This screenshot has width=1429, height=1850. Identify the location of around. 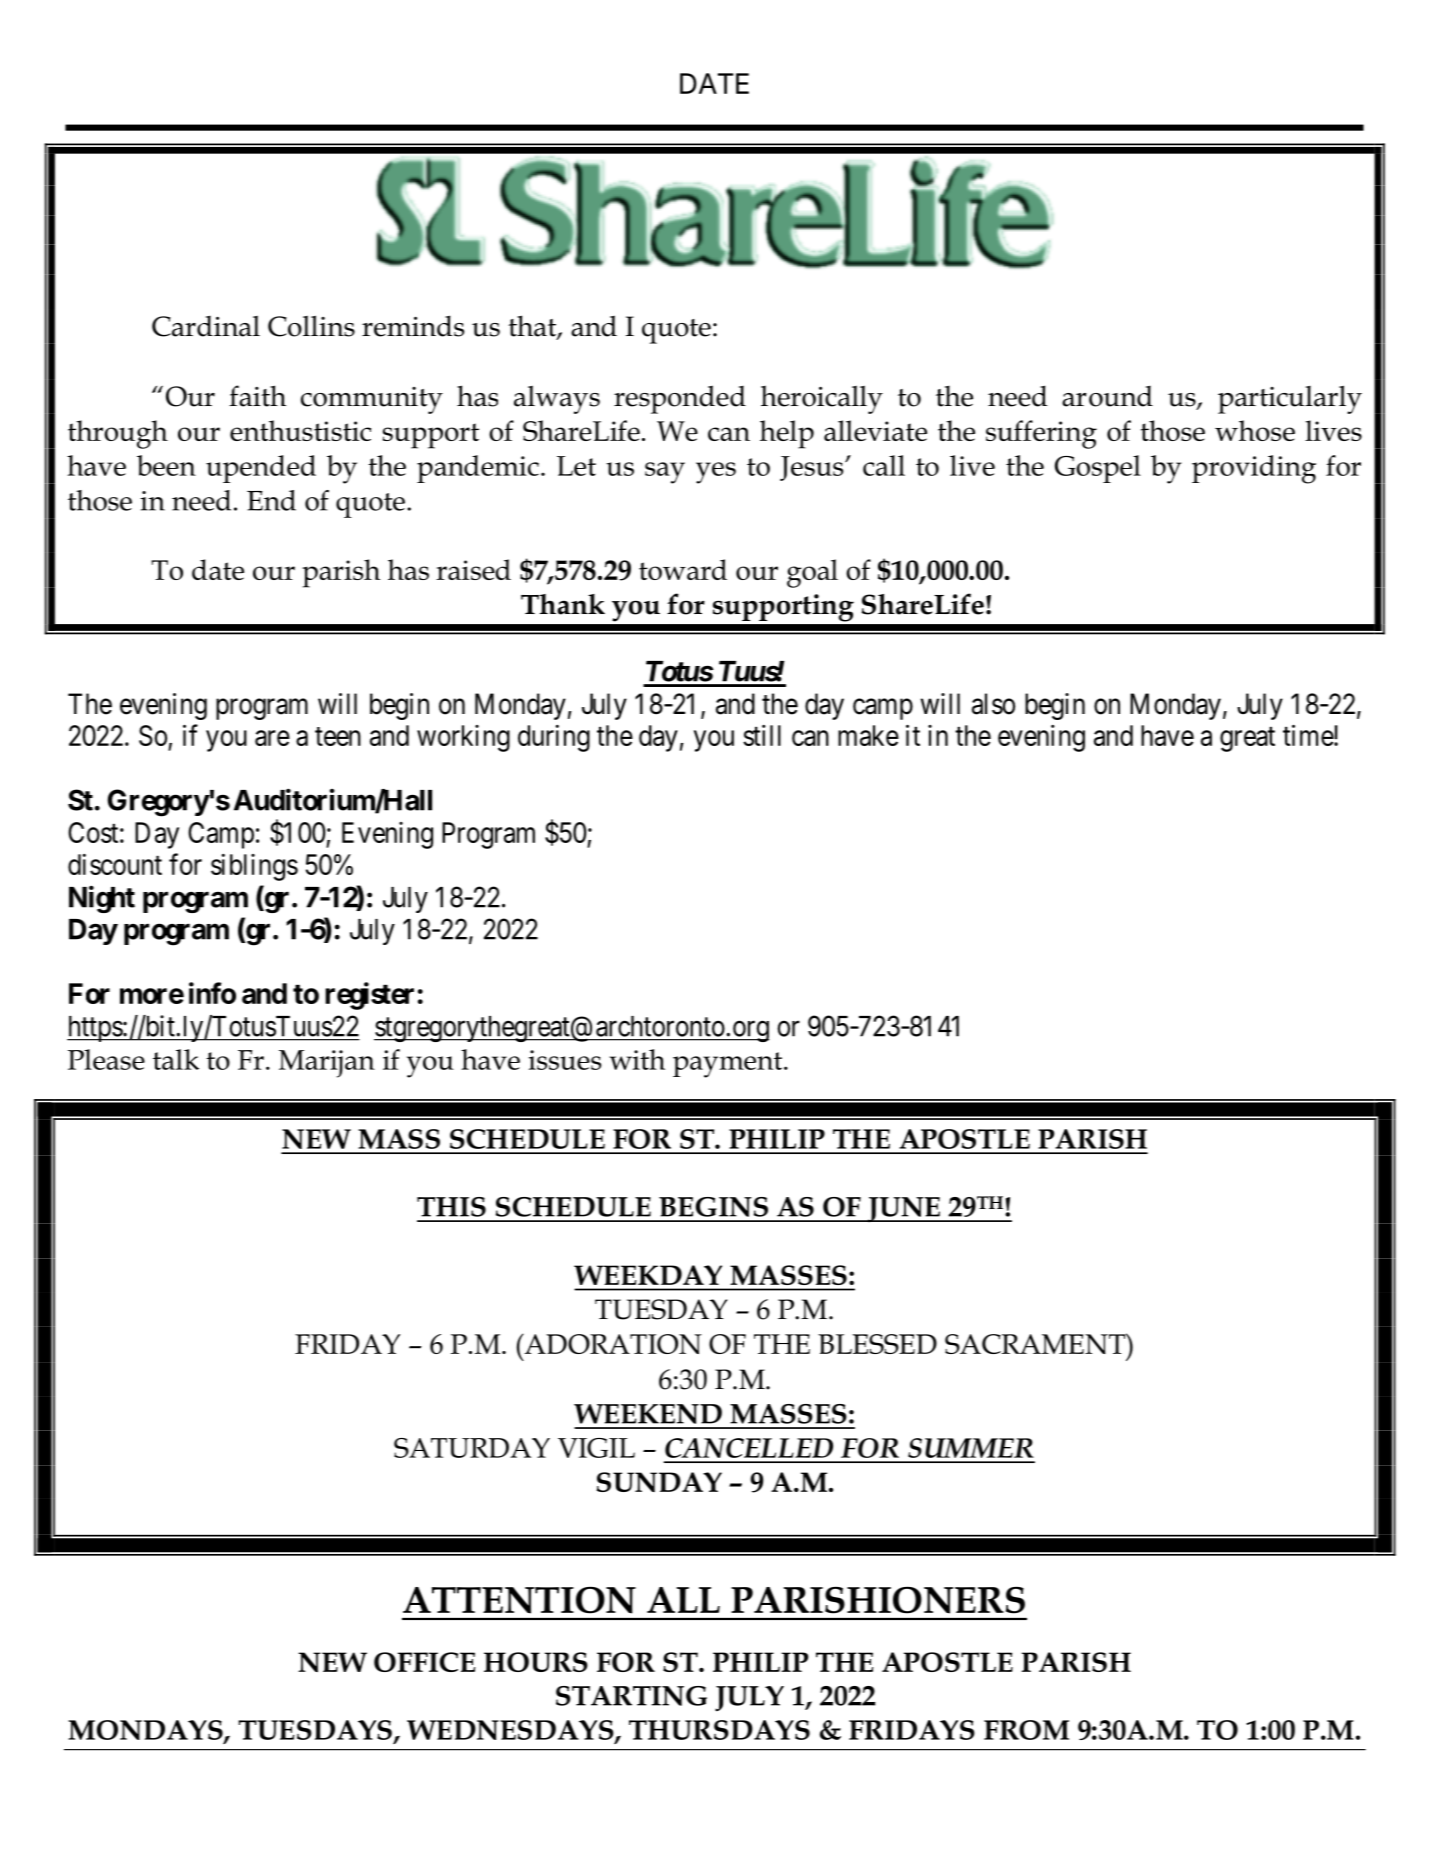
(1107, 396).
